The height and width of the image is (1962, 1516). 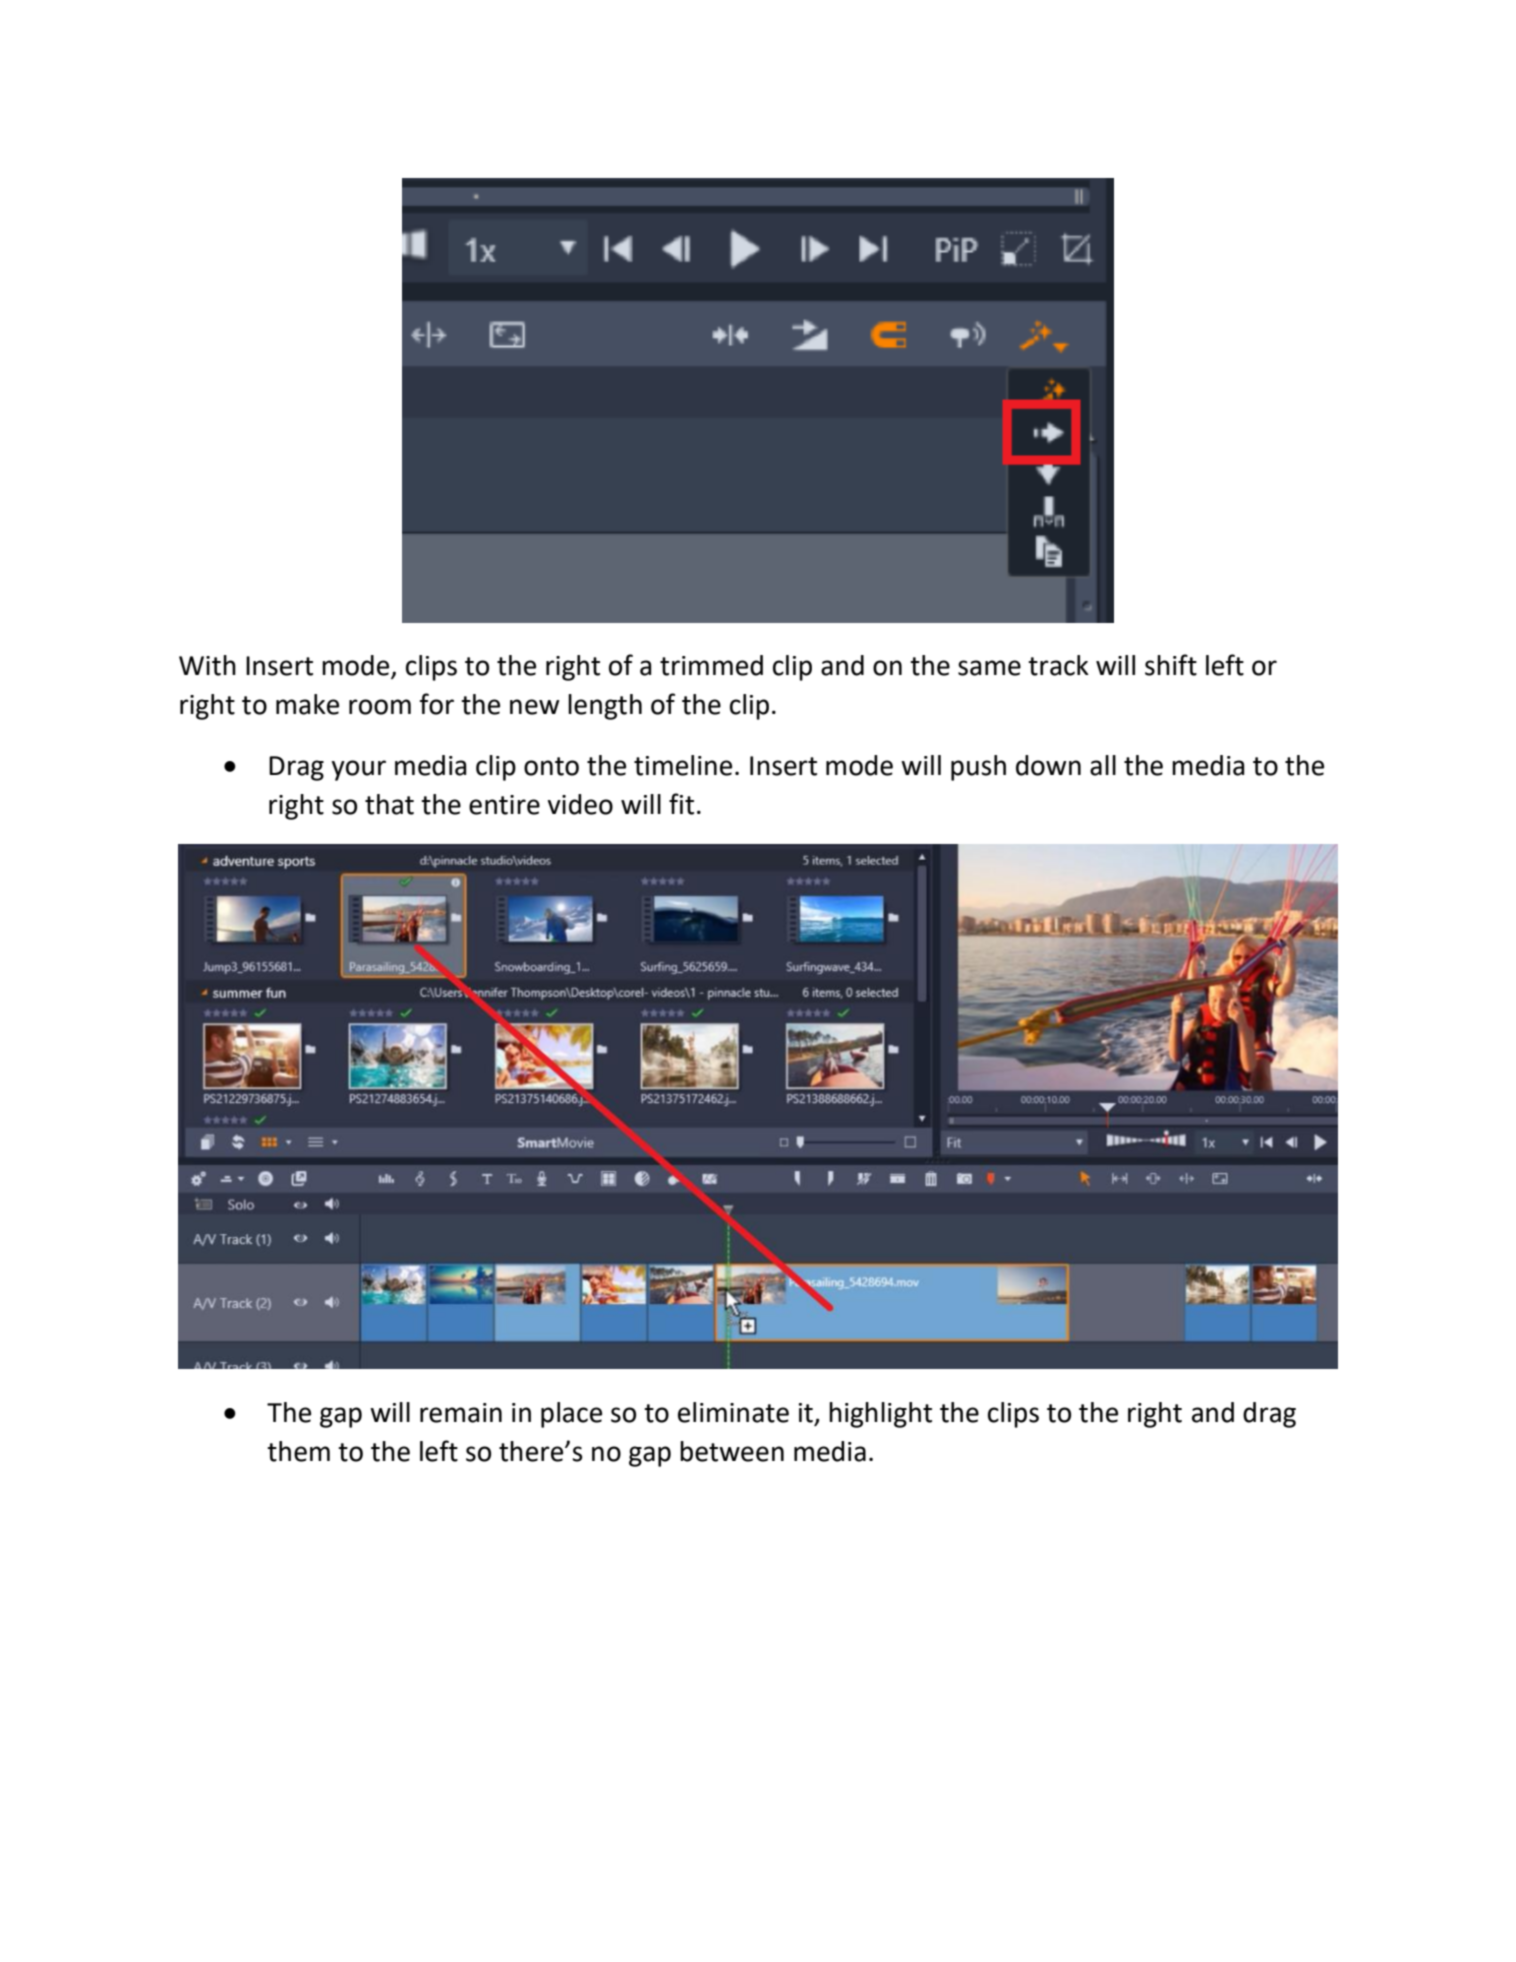 What do you see at coordinates (1048, 765) in the image?
I see `down` at bounding box center [1048, 765].
